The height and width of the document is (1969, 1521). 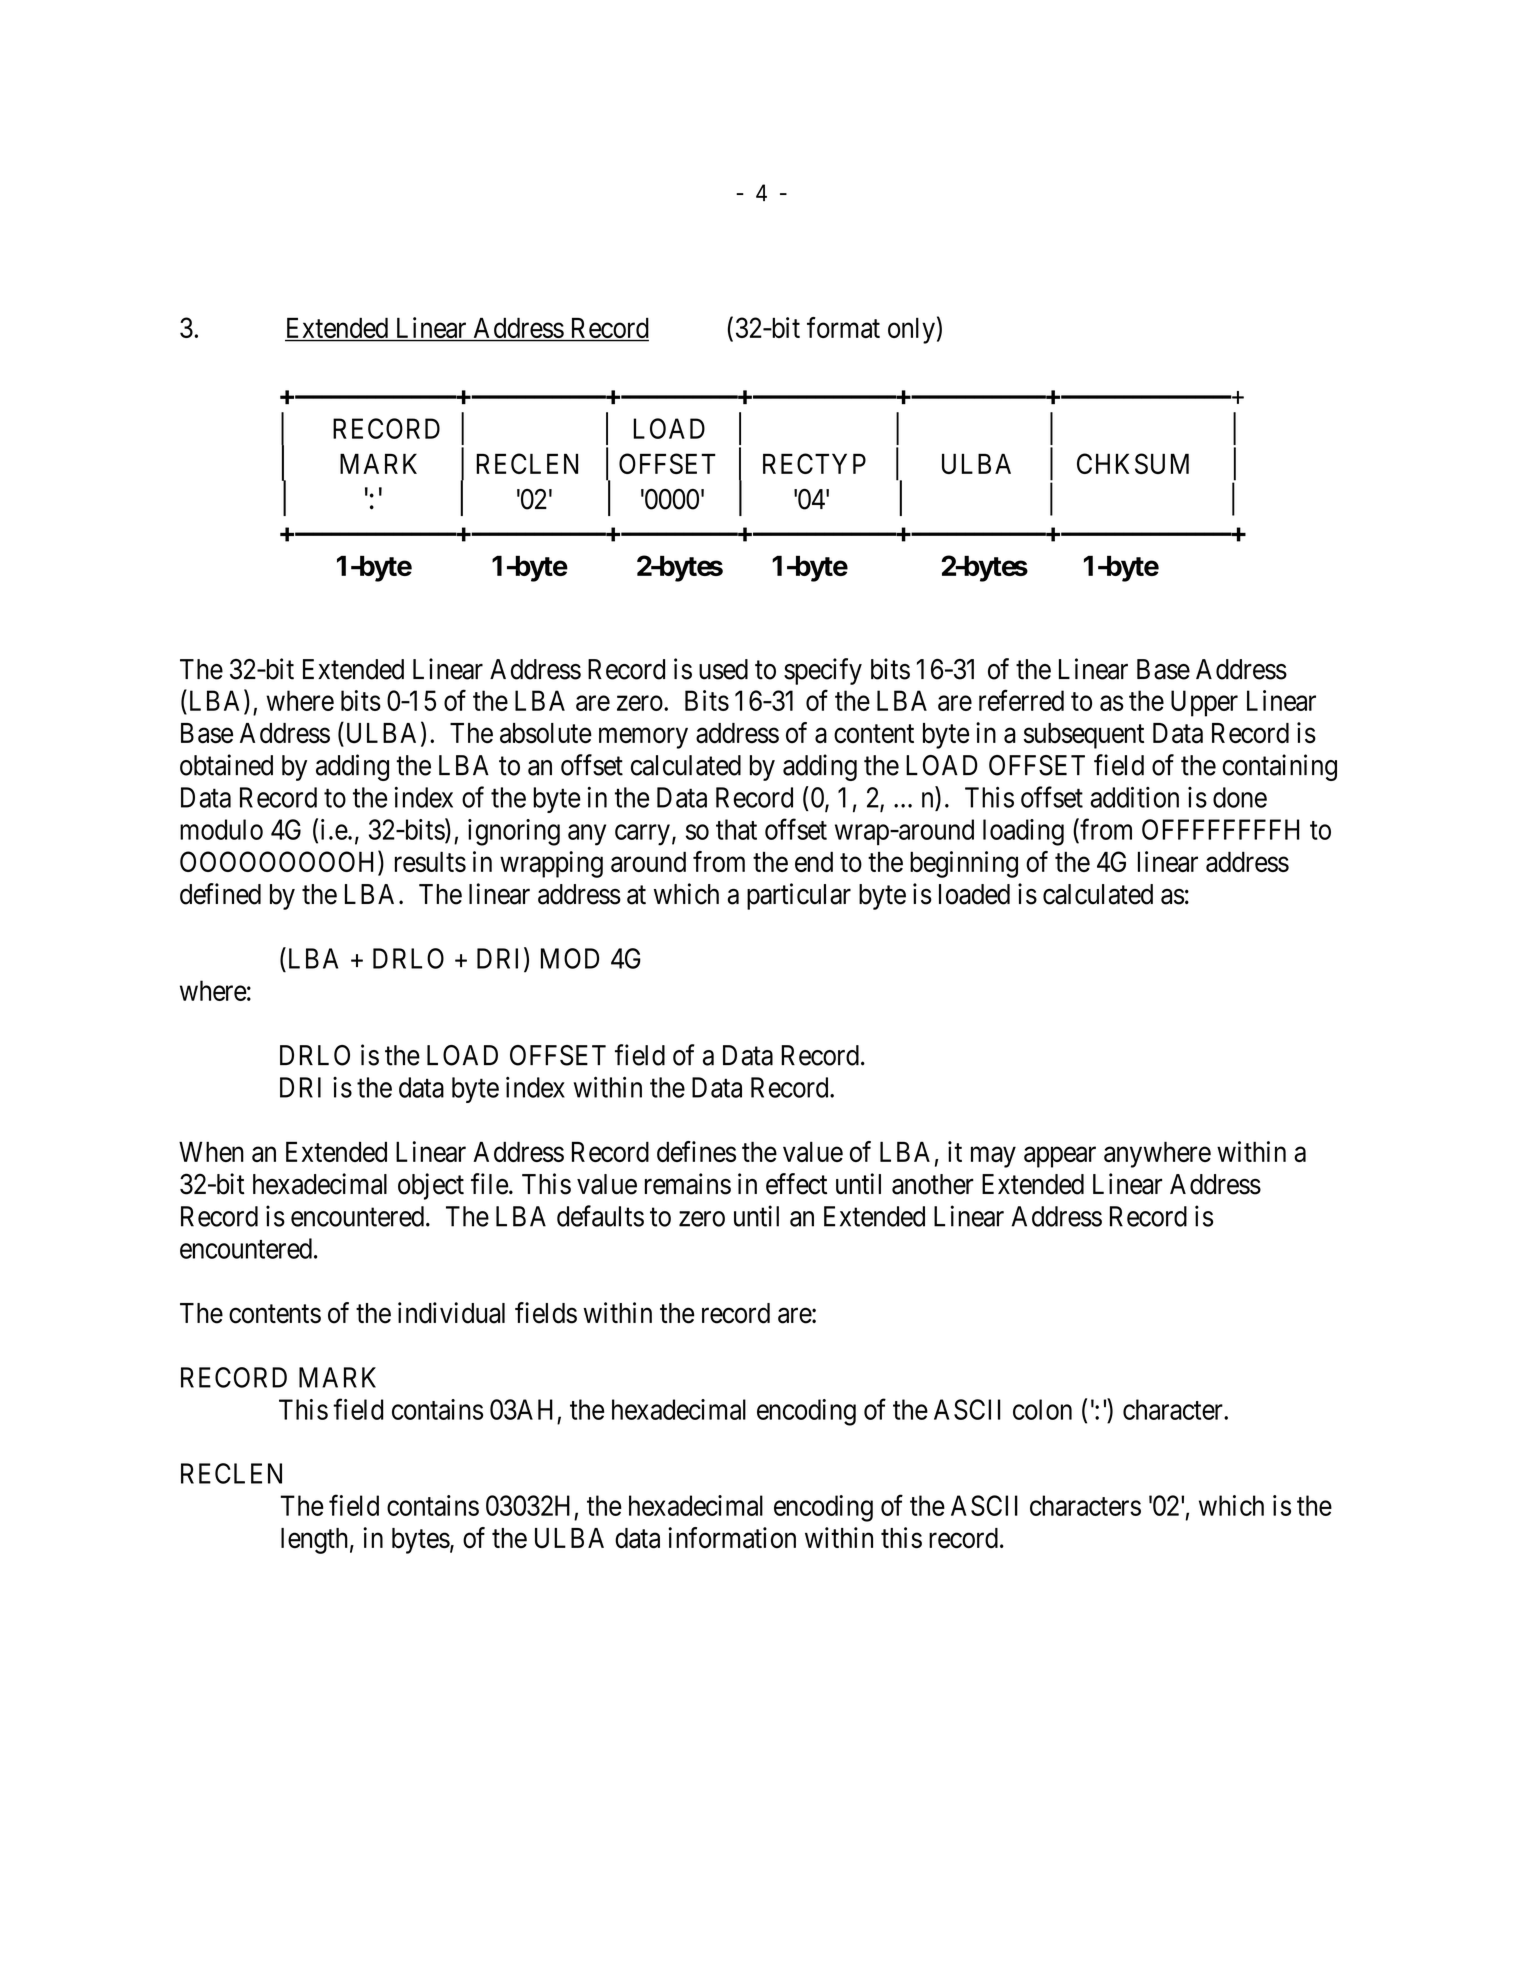 I want to click on another, so click(x=933, y=1184).
